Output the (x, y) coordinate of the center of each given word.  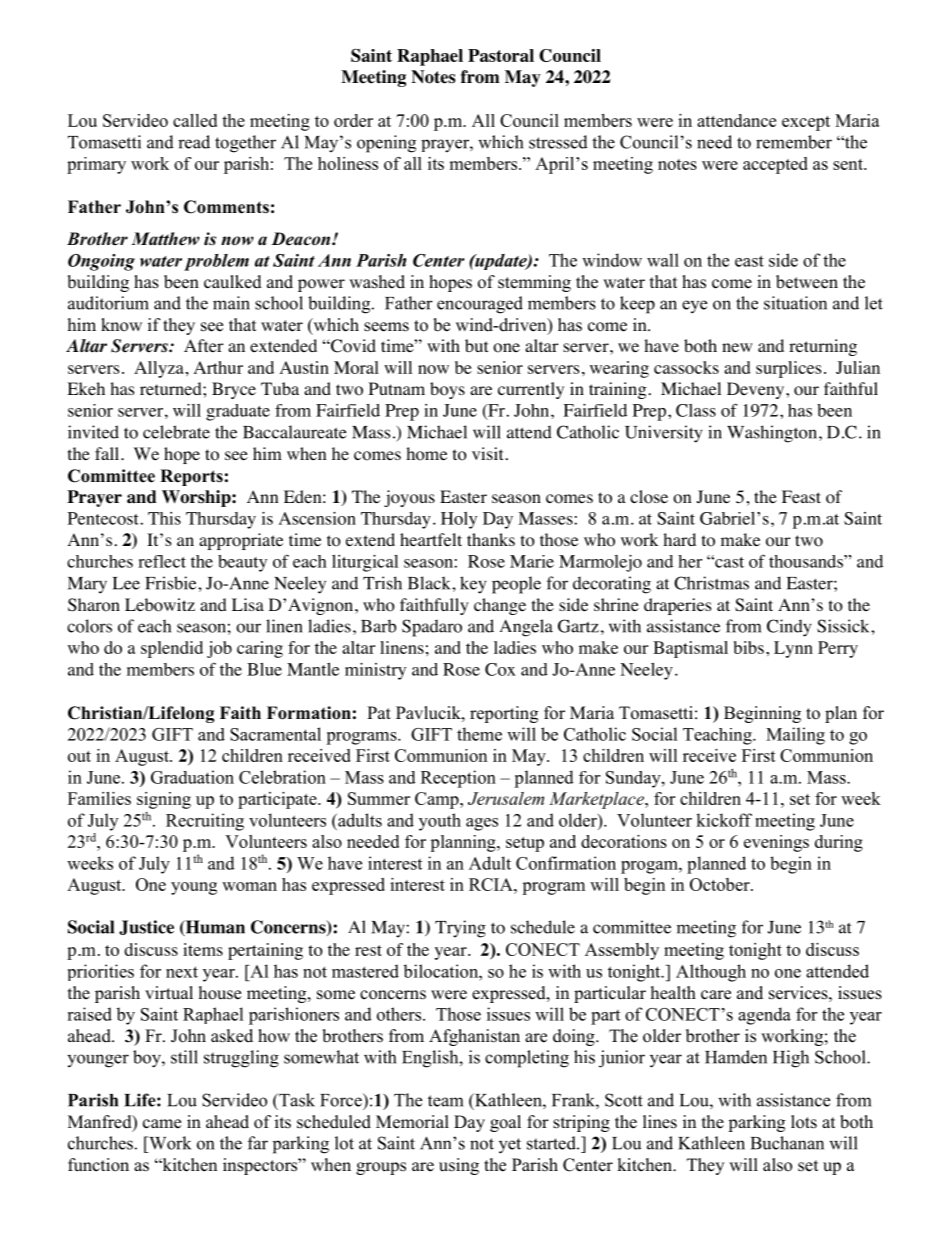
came (162, 1124)
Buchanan (787, 1143)
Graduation (192, 777)
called (195, 120)
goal (505, 1123)
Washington (772, 434)
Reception (458, 779)
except (806, 123)
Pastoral (501, 55)
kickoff (724, 820)
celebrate (176, 432)
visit (487, 453)
